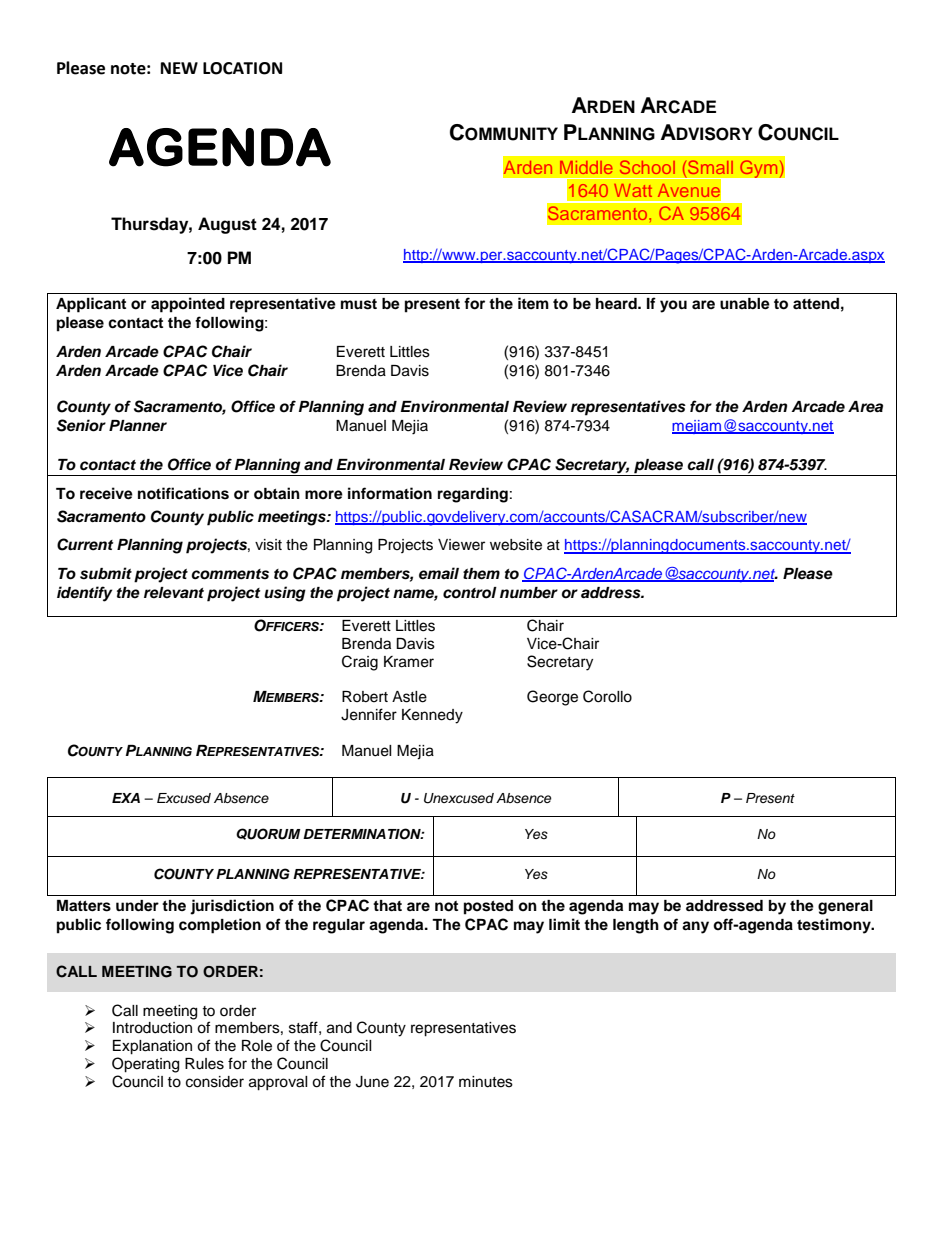 The image size is (952, 1233). I want to click on posted, so click(488, 907).
